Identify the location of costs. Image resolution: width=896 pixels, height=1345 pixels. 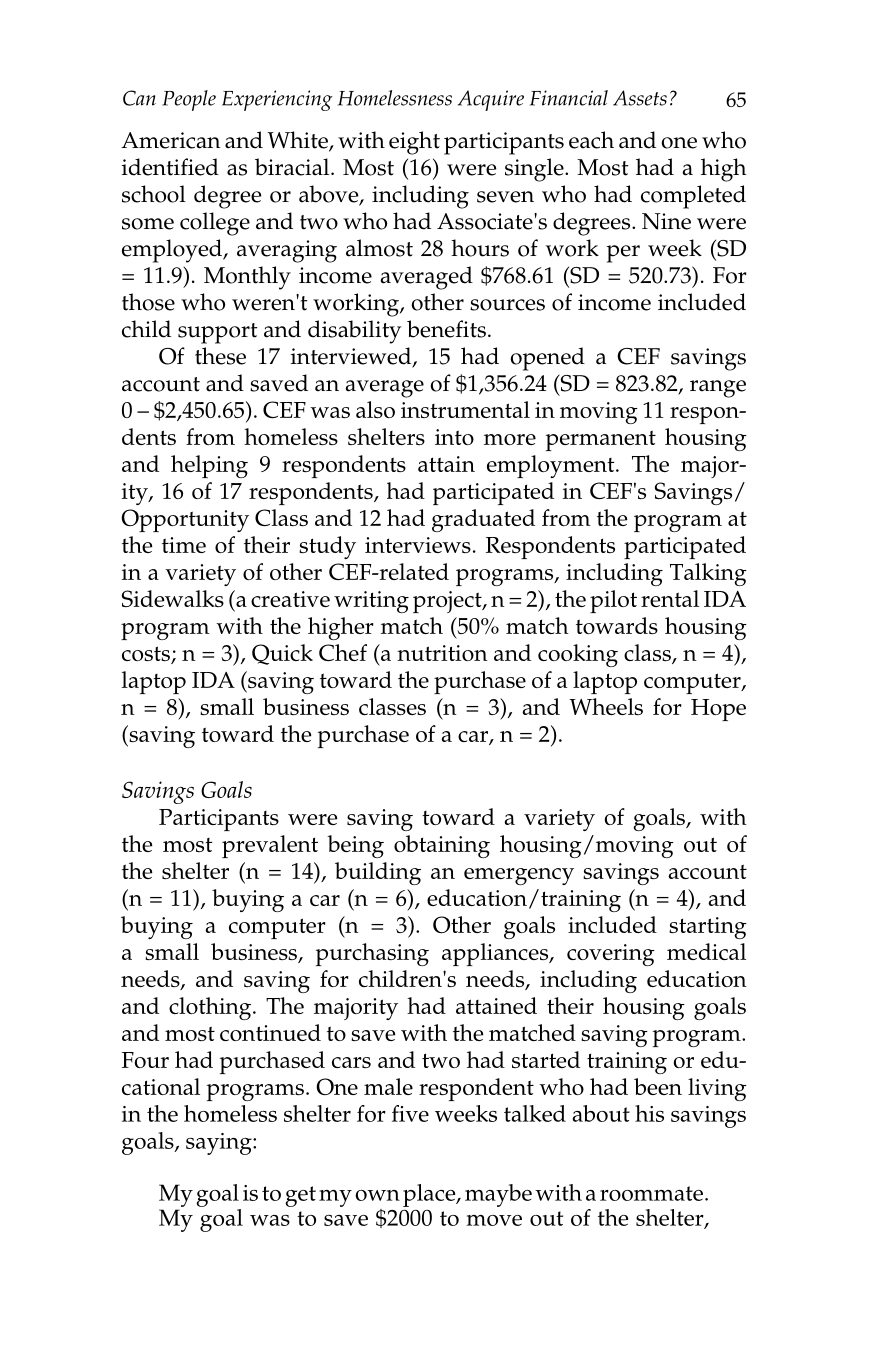
(147, 655).
